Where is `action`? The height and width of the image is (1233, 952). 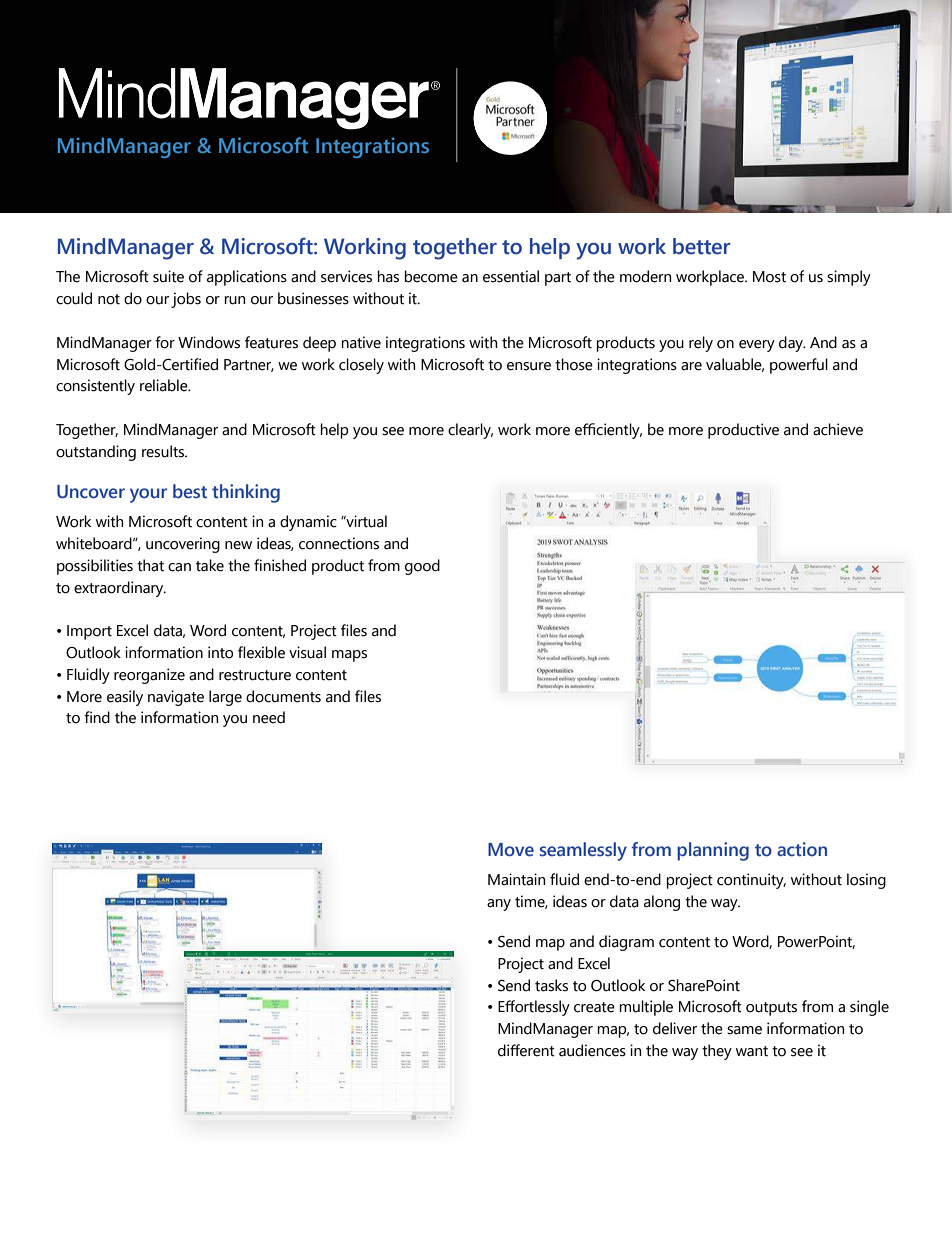 action is located at coordinates (802, 849).
